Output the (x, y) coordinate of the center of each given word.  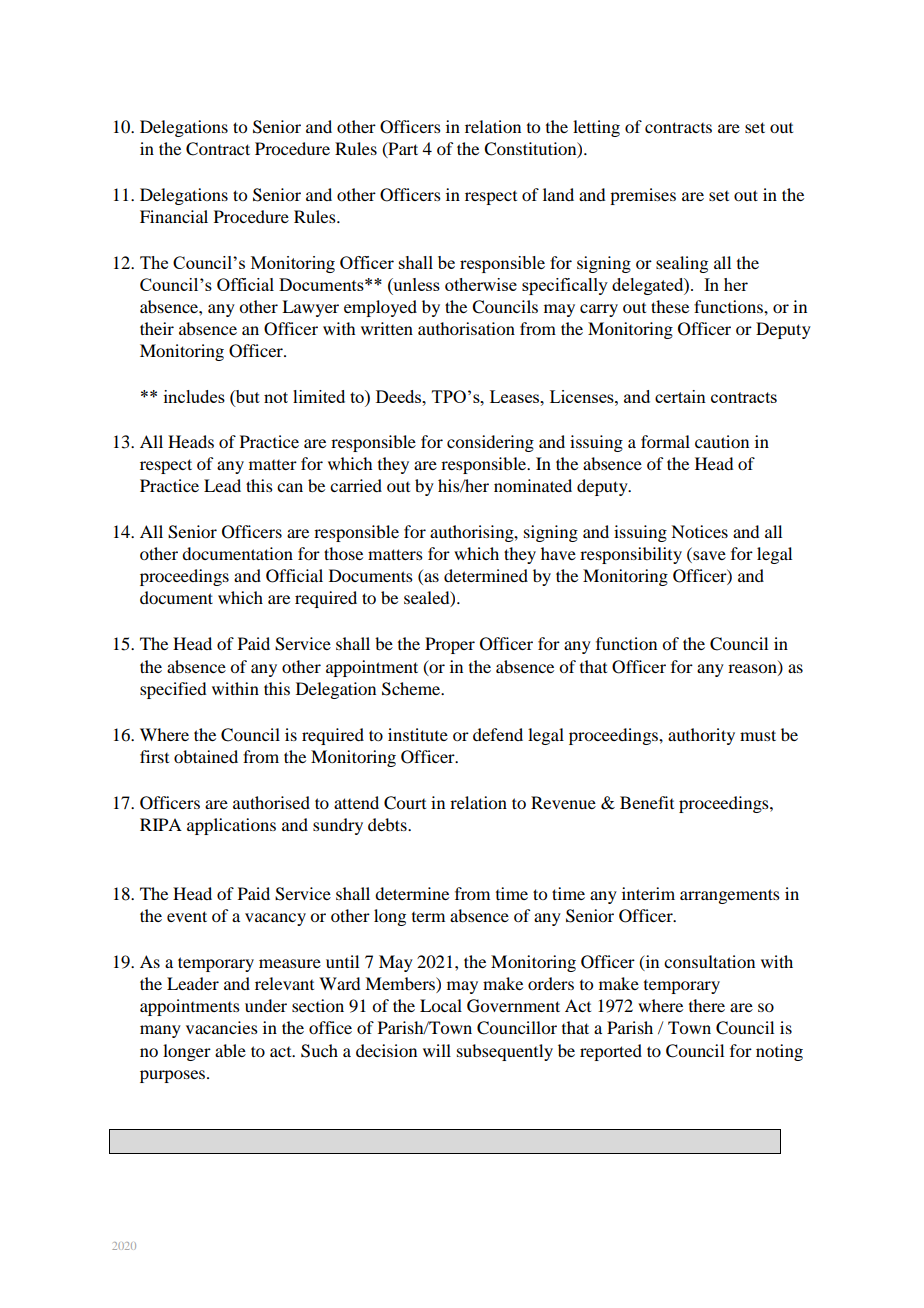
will (437, 1050)
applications (231, 826)
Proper (450, 645)
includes (194, 396)
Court (405, 803)
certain (680, 396)
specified (173, 690)
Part (402, 149)
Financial (174, 216)
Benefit (647, 802)
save (708, 557)
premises (643, 196)
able (230, 1050)
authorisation (466, 328)
